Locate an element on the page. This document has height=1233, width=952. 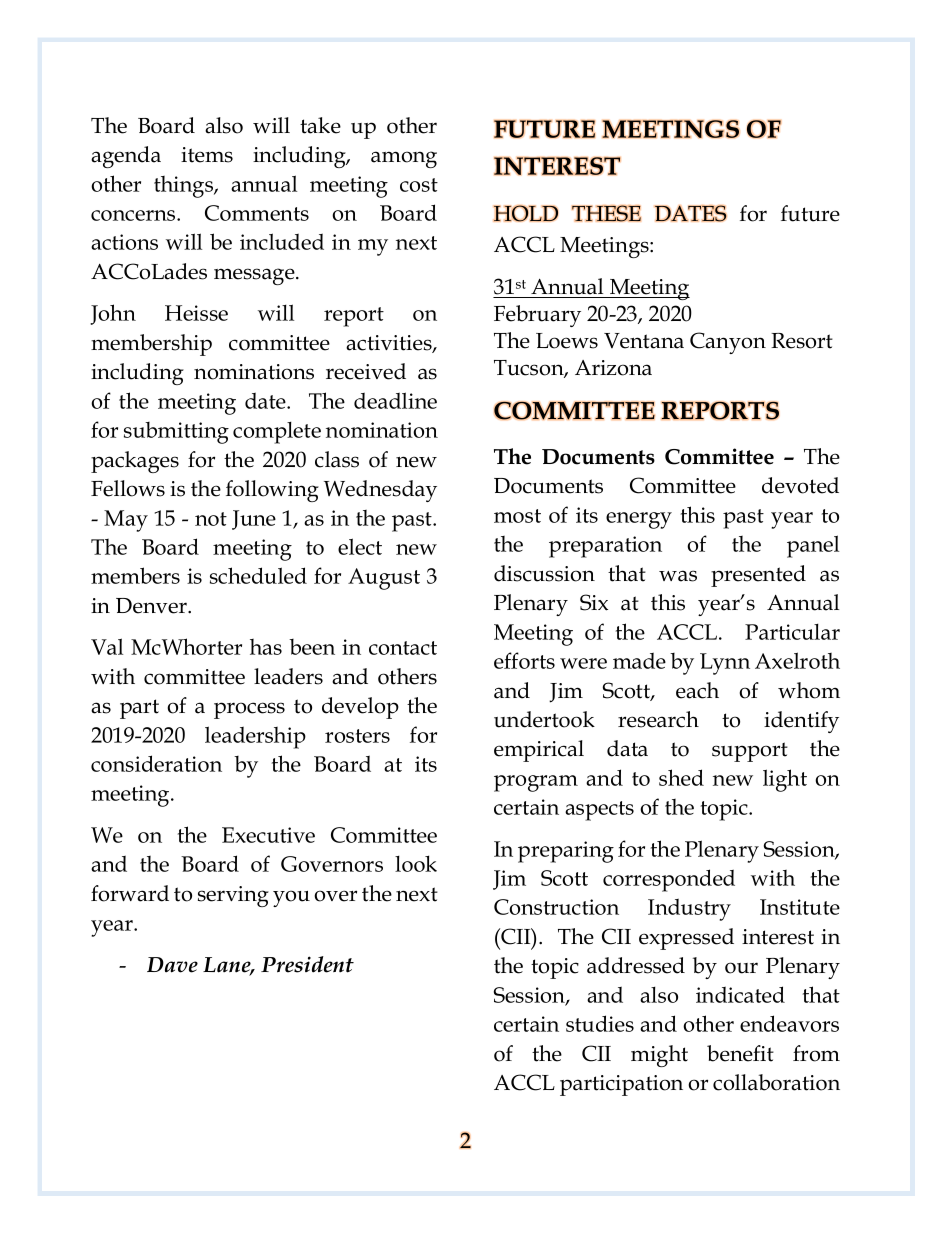
THESE is located at coordinates (606, 213).
